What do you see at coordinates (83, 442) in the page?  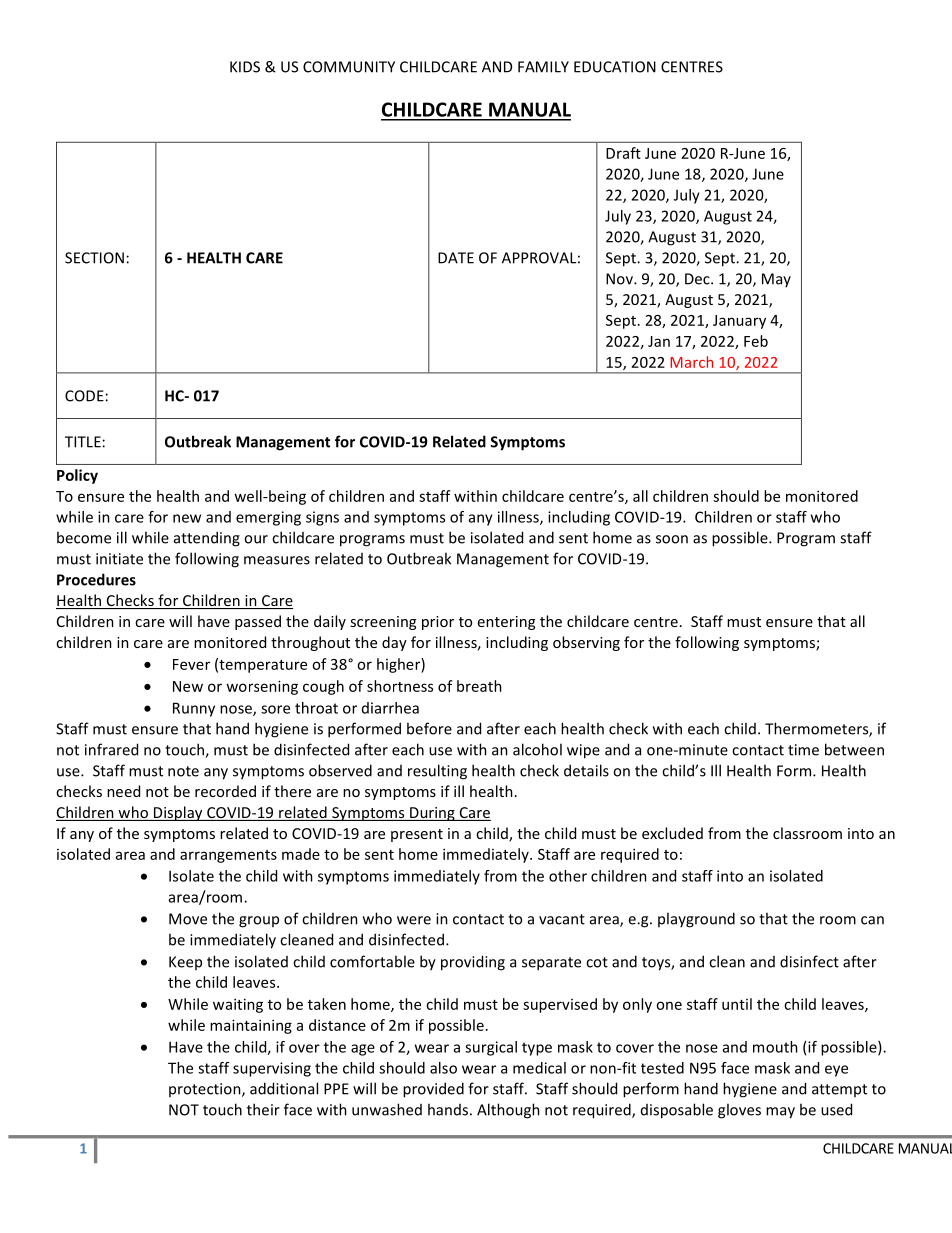 I see `TITLE` at bounding box center [83, 442].
